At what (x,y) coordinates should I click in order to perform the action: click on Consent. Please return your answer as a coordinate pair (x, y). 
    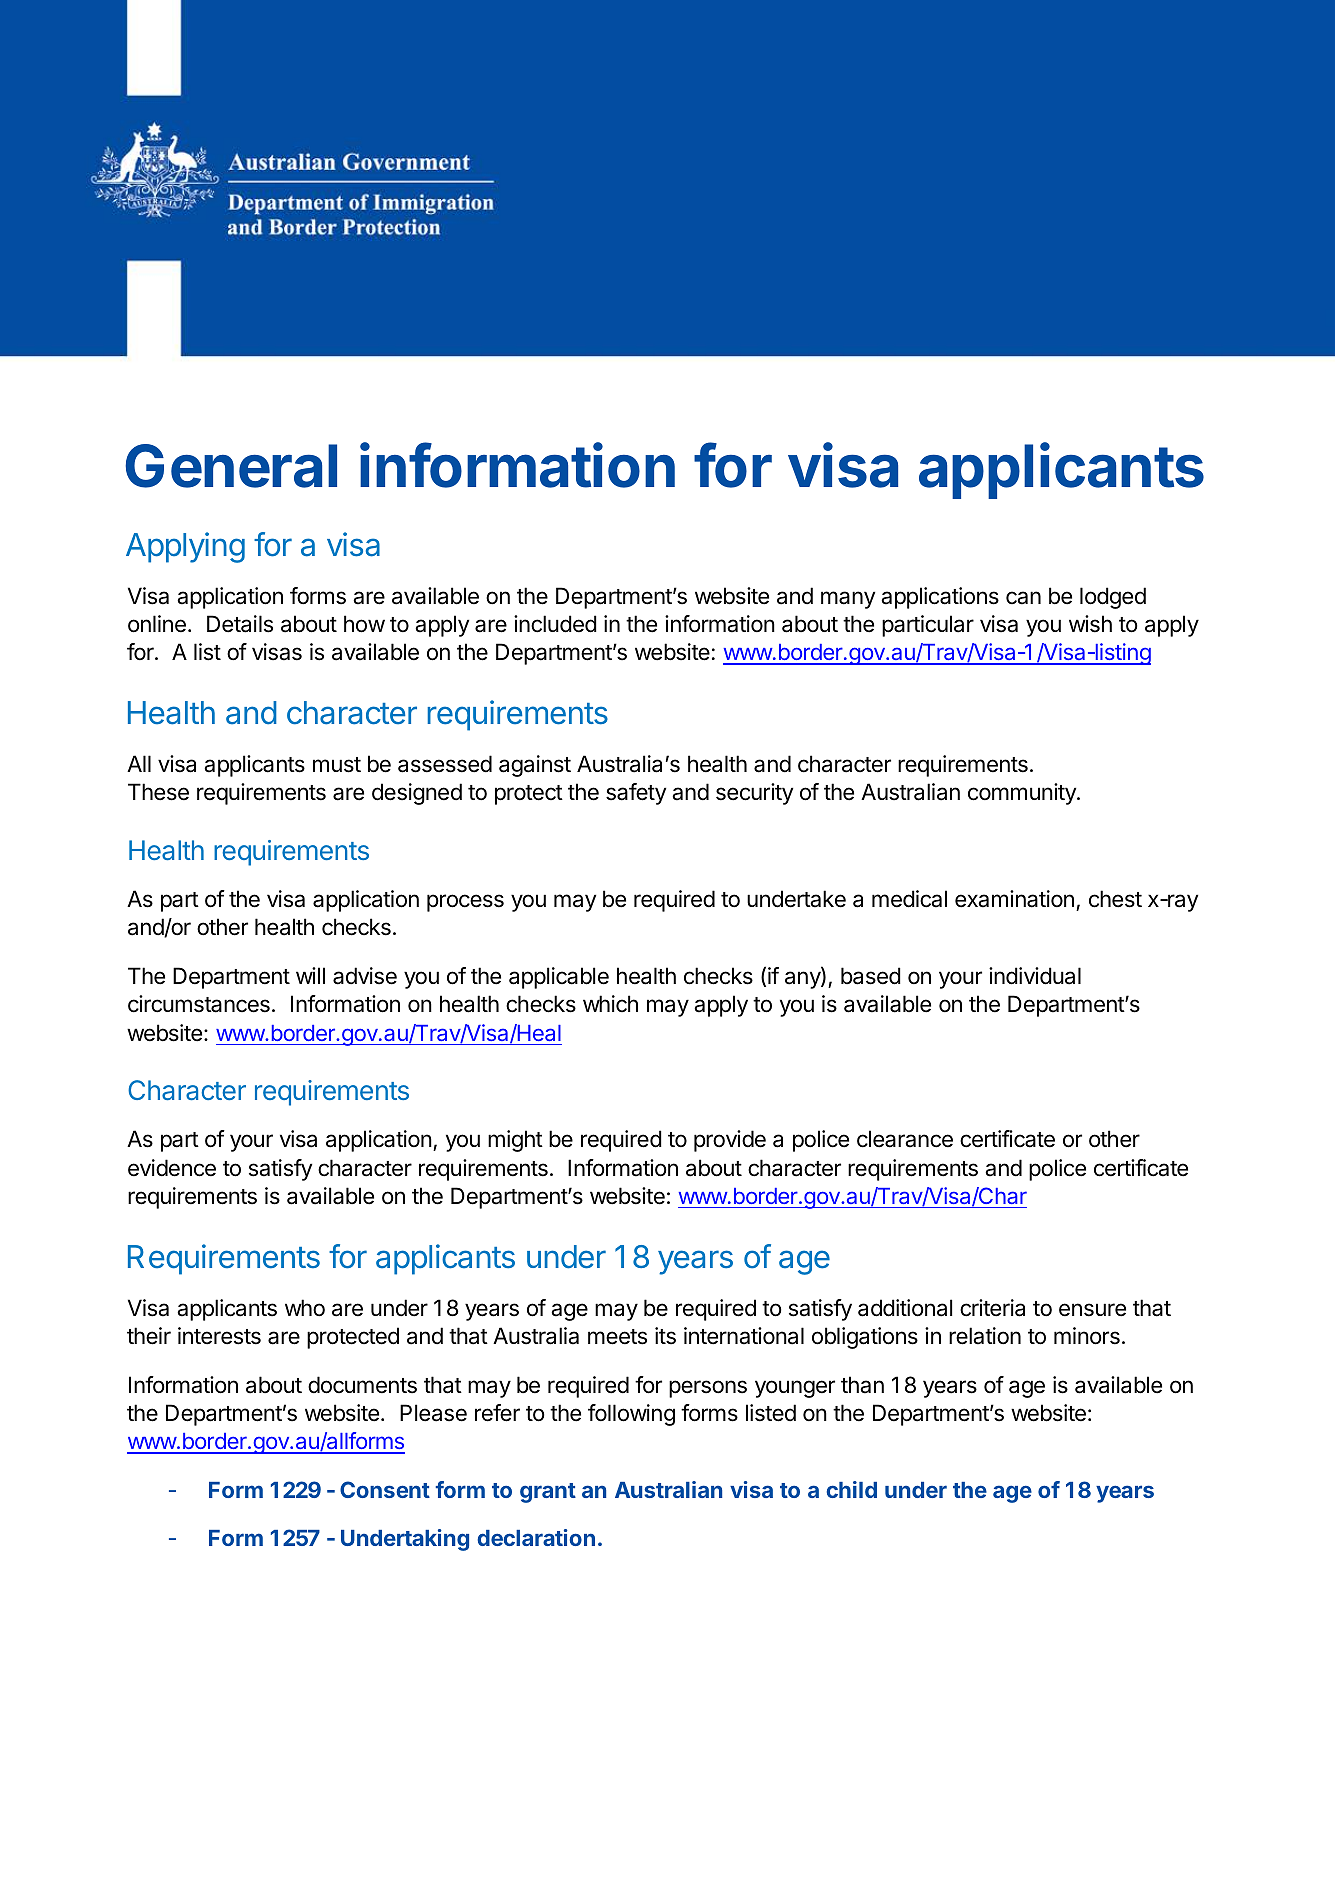
    Looking at the image, I should click on (385, 1489).
